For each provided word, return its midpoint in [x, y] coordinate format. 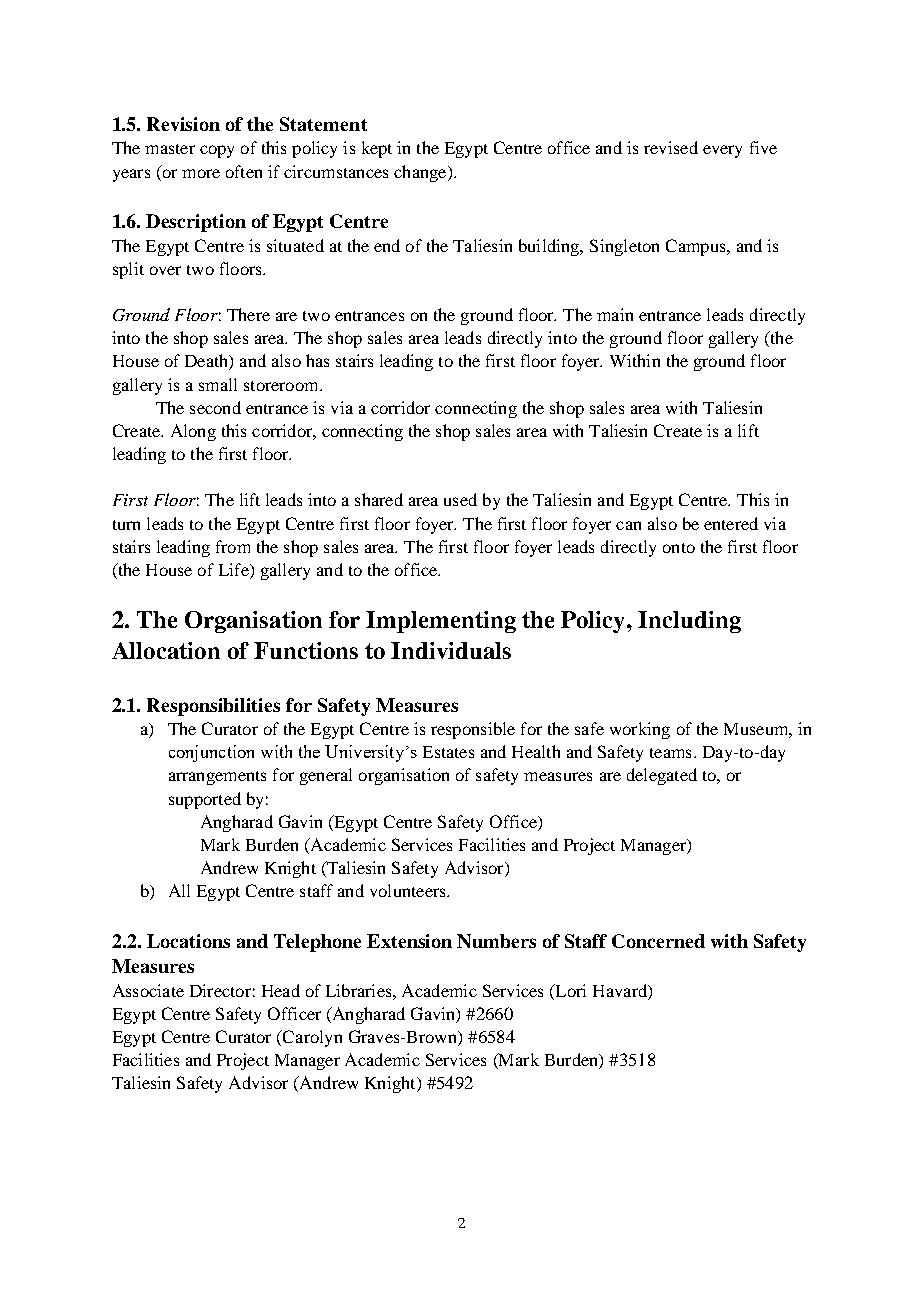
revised [671, 147]
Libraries [360, 990]
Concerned [658, 941]
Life [235, 569]
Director [220, 990]
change [421, 173]
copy [217, 151]
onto [679, 548]
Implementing [441, 622]
